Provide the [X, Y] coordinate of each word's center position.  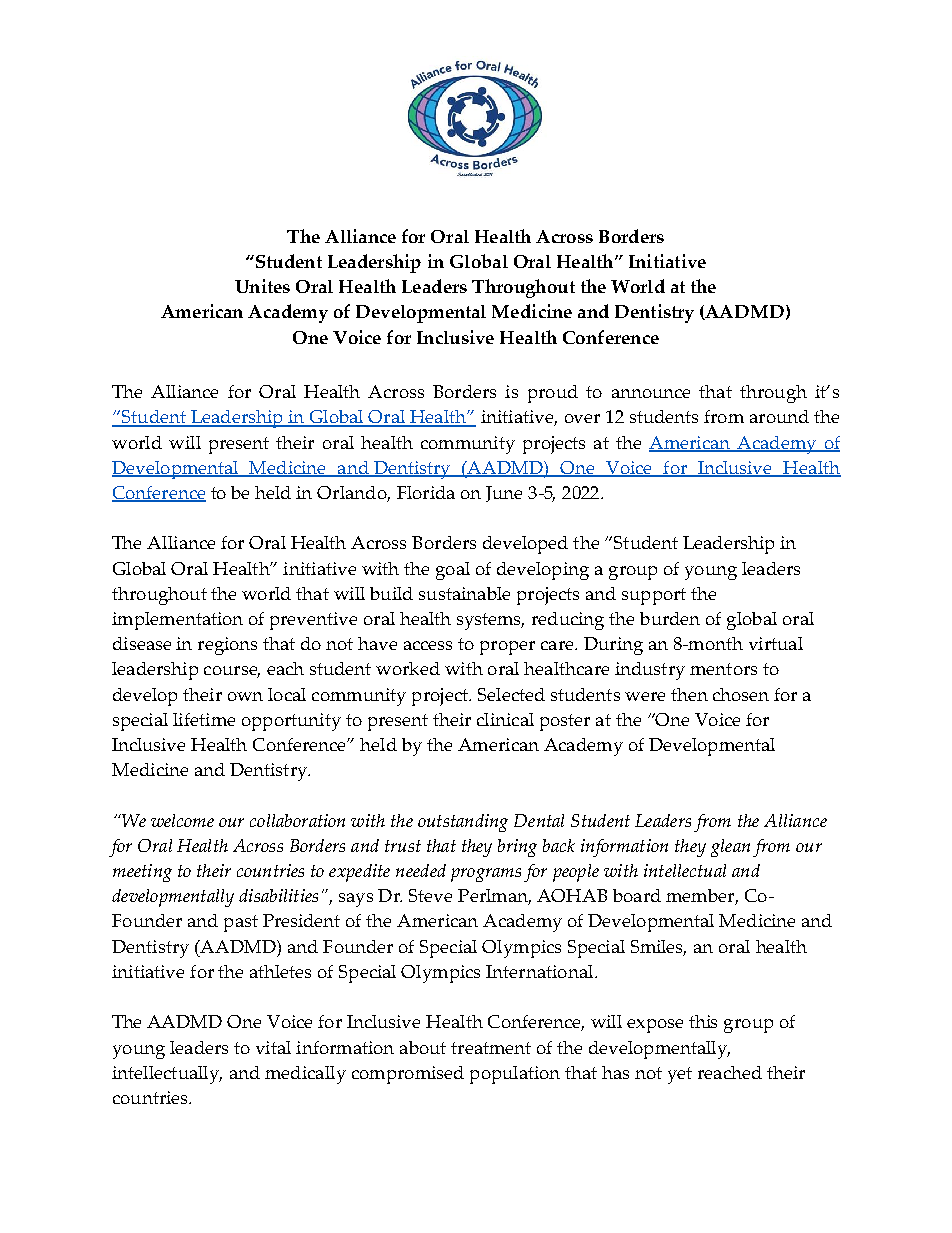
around [779, 416]
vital [273, 1047]
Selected [511, 694]
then [689, 694]
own [245, 696]
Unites [262, 286]
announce [651, 393]
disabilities [278, 895]
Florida [426, 492]
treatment [491, 1048]
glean [730, 848]
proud [553, 394]
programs [486, 875]
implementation [177, 621]
